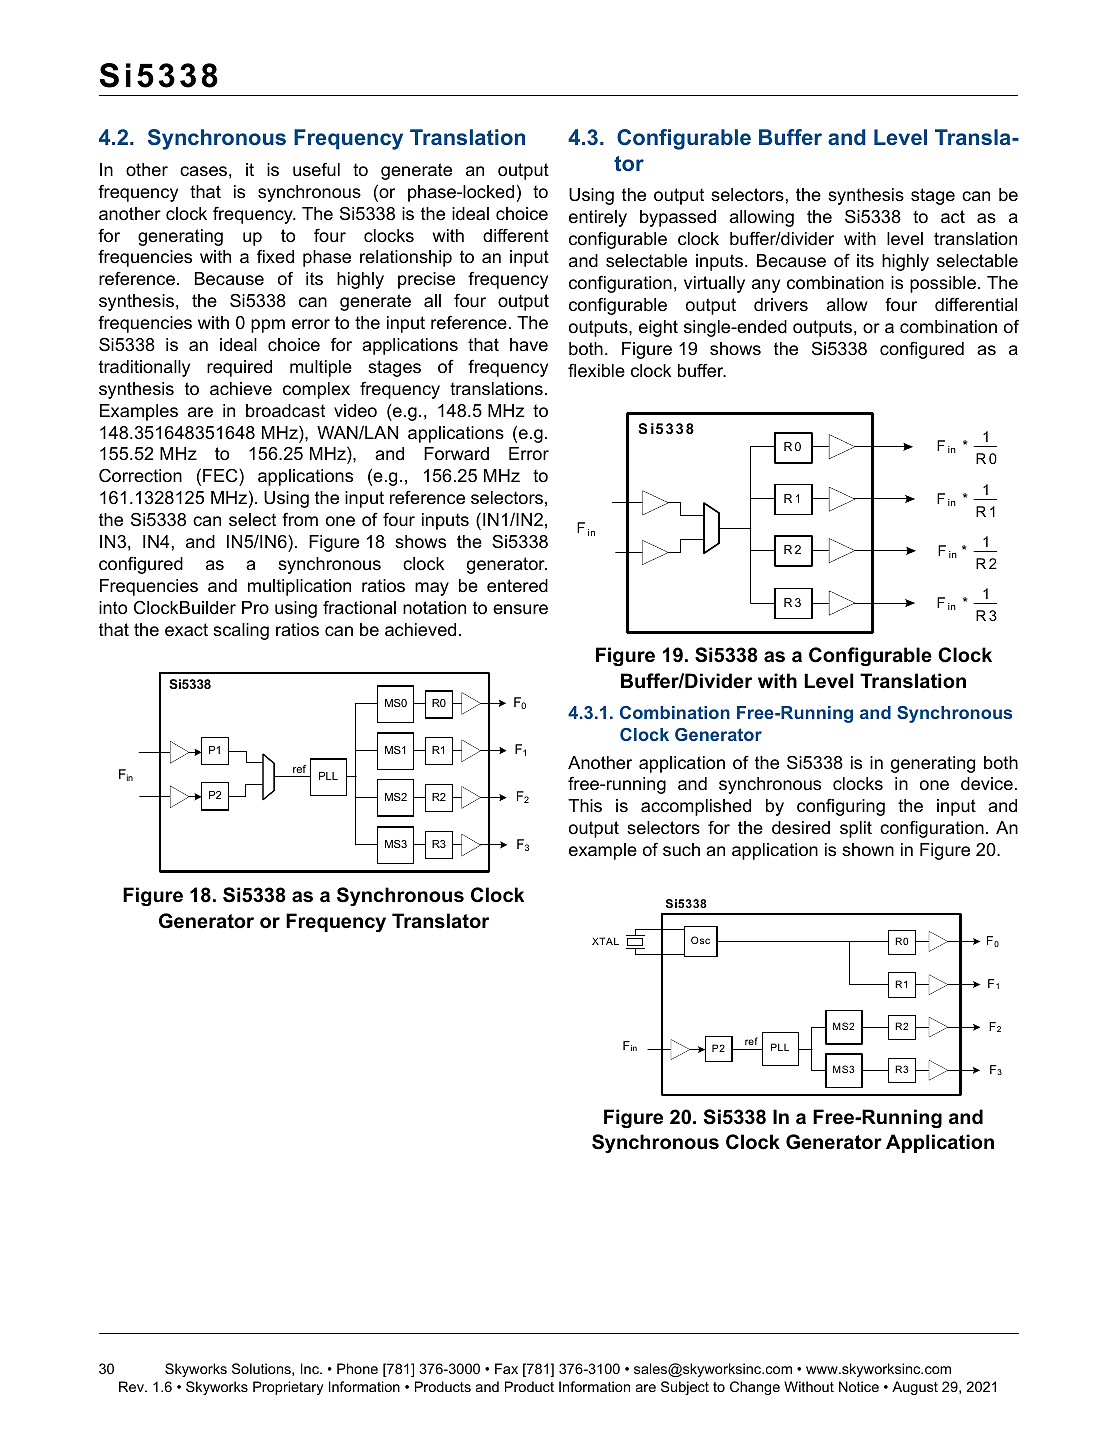 The height and width of the screenshot is (1445, 1117). Describe the element at coordinates (506, 1368) in the screenshot. I see `Fax` at that location.
